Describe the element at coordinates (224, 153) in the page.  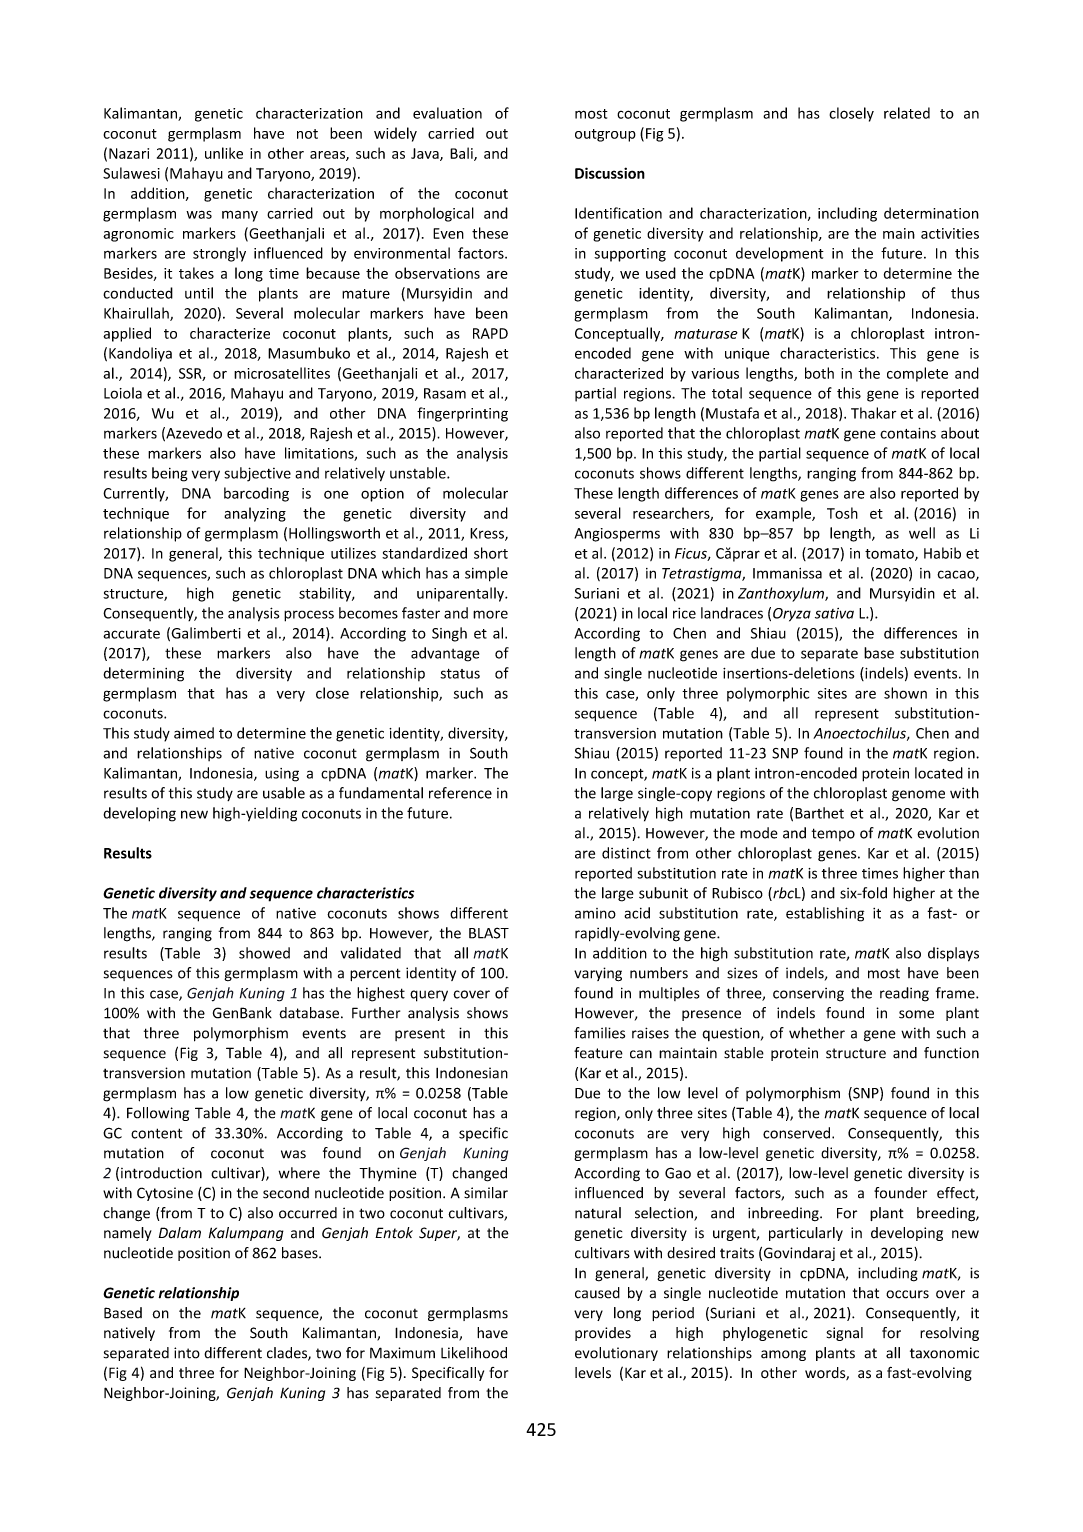
I see `unlike` at that location.
